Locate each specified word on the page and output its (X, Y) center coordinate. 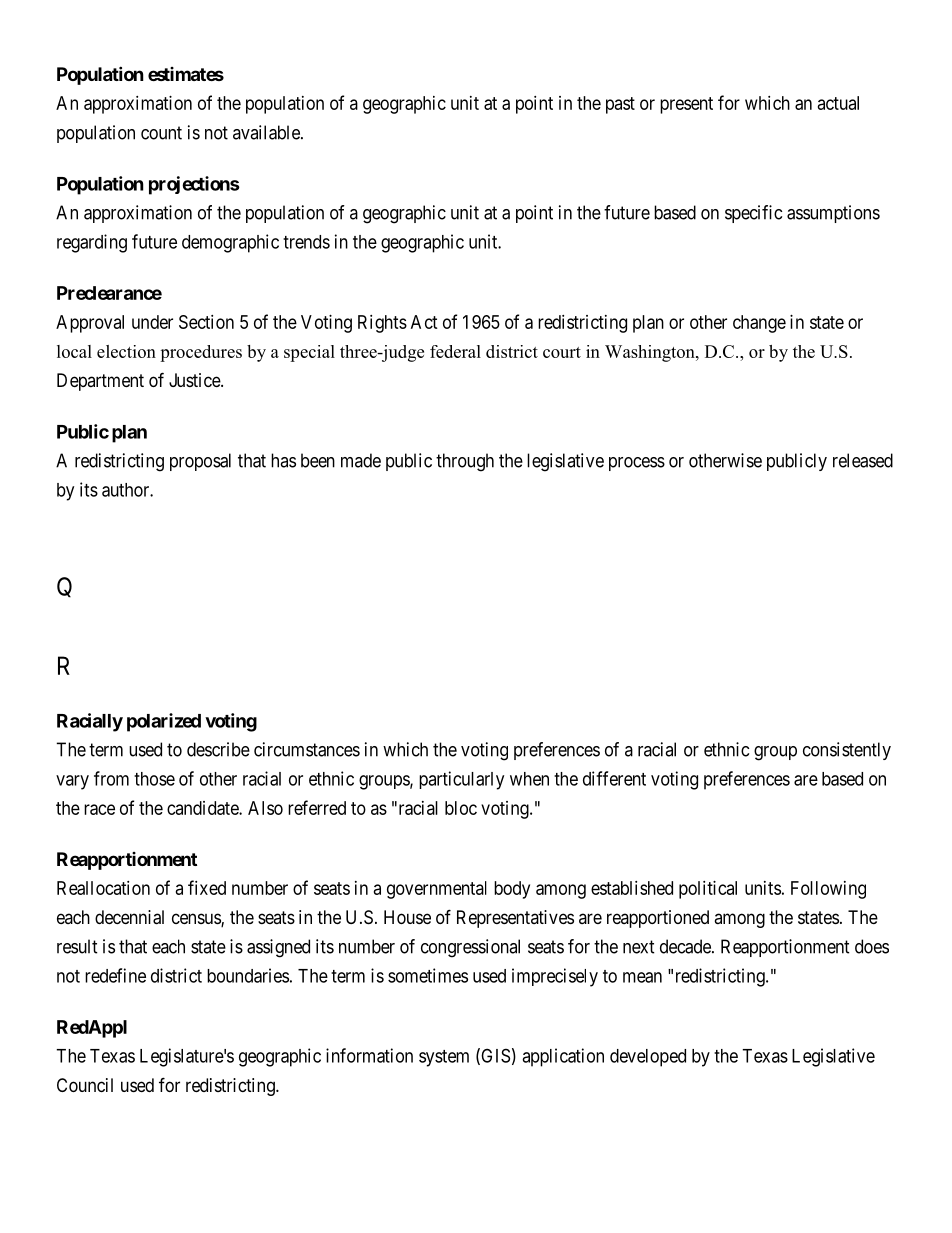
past (620, 105)
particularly (461, 780)
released (863, 460)
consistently (847, 751)
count (161, 133)
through (465, 462)
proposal (200, 462)
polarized (164, 722)
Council (85, 1085)
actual (838, 103)
